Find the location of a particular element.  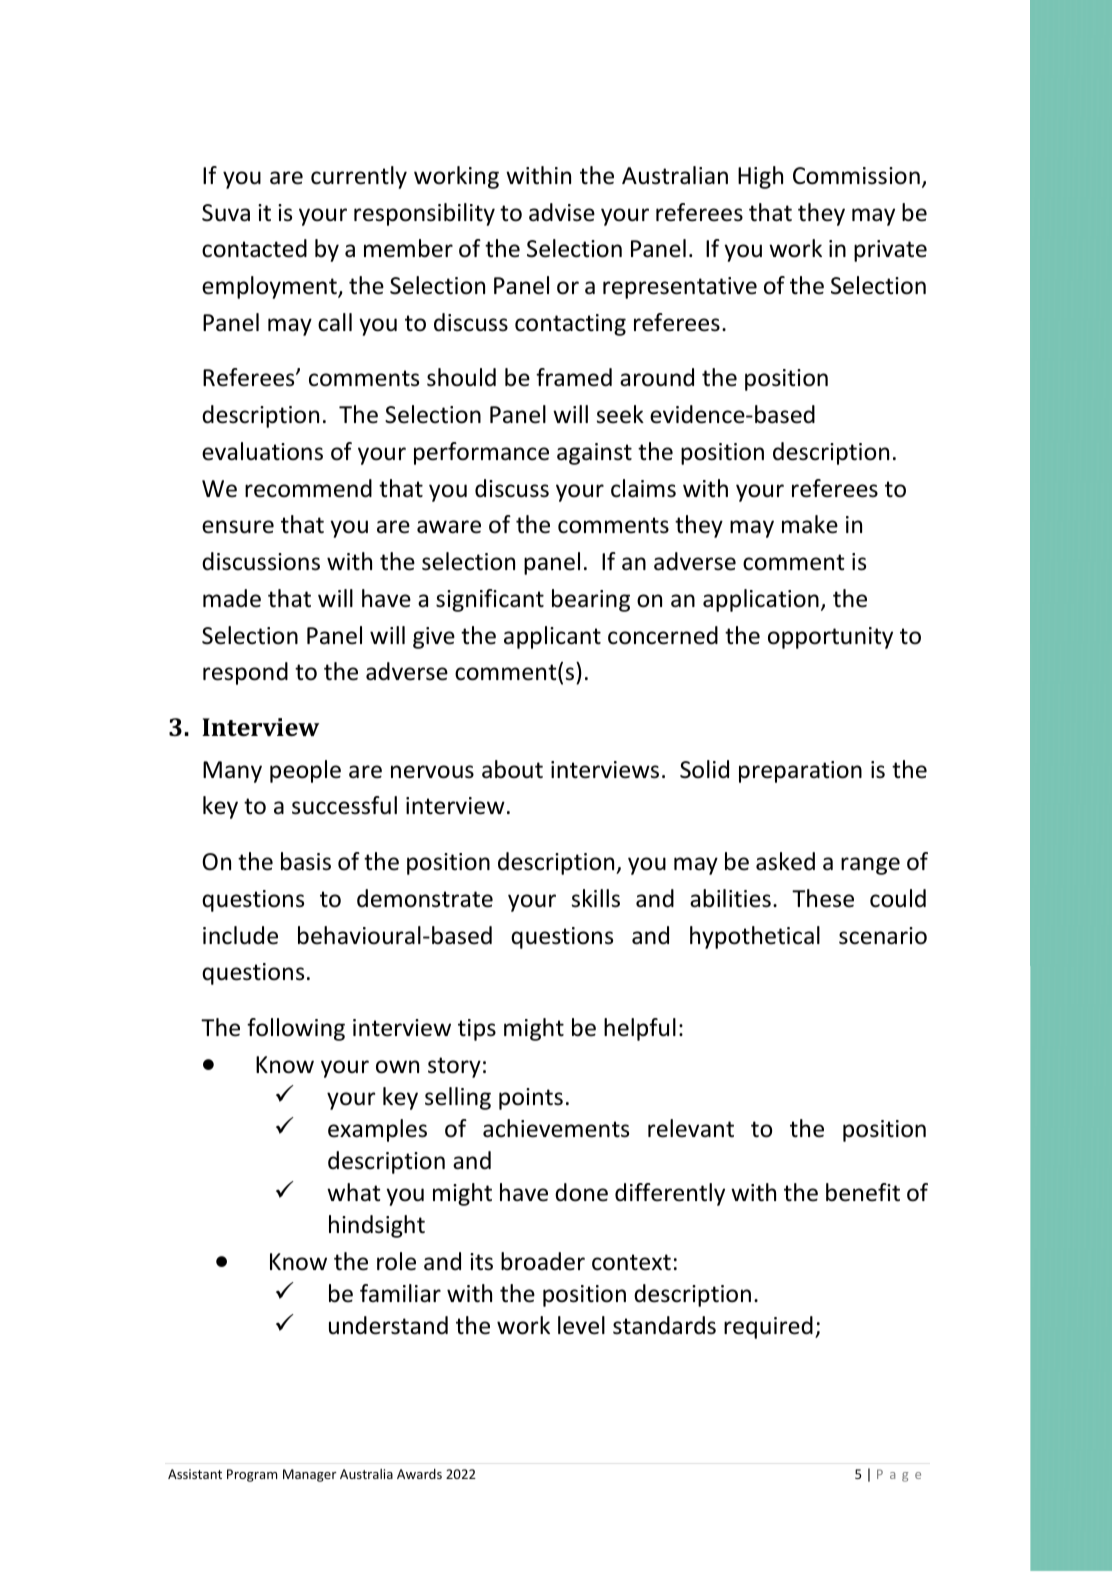

tips is located at coordinates (477, 1030).
